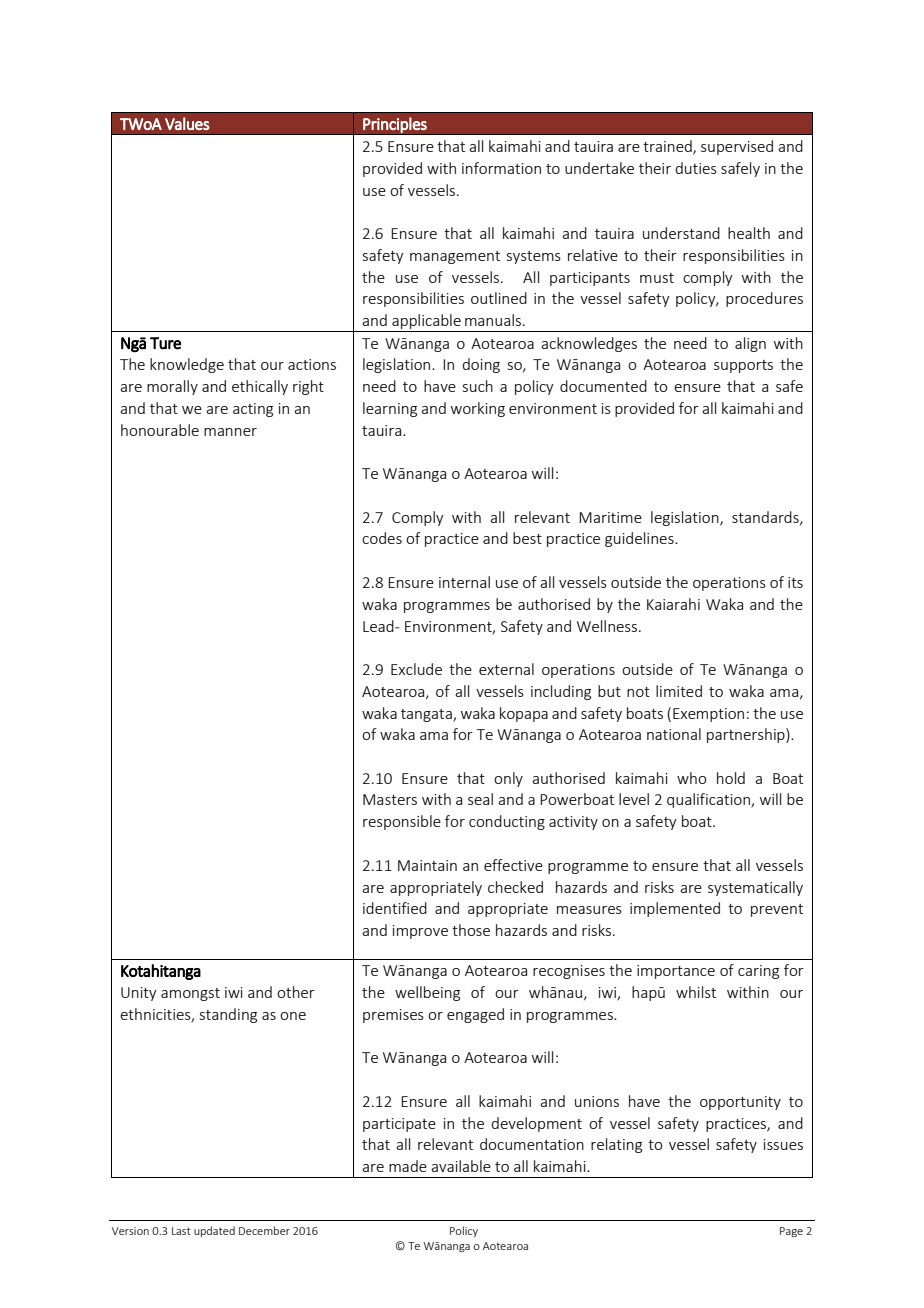  What do you see at coordinates (230, 432) in the screenshot?
I see `manner` at bounding box center [230, 432].
